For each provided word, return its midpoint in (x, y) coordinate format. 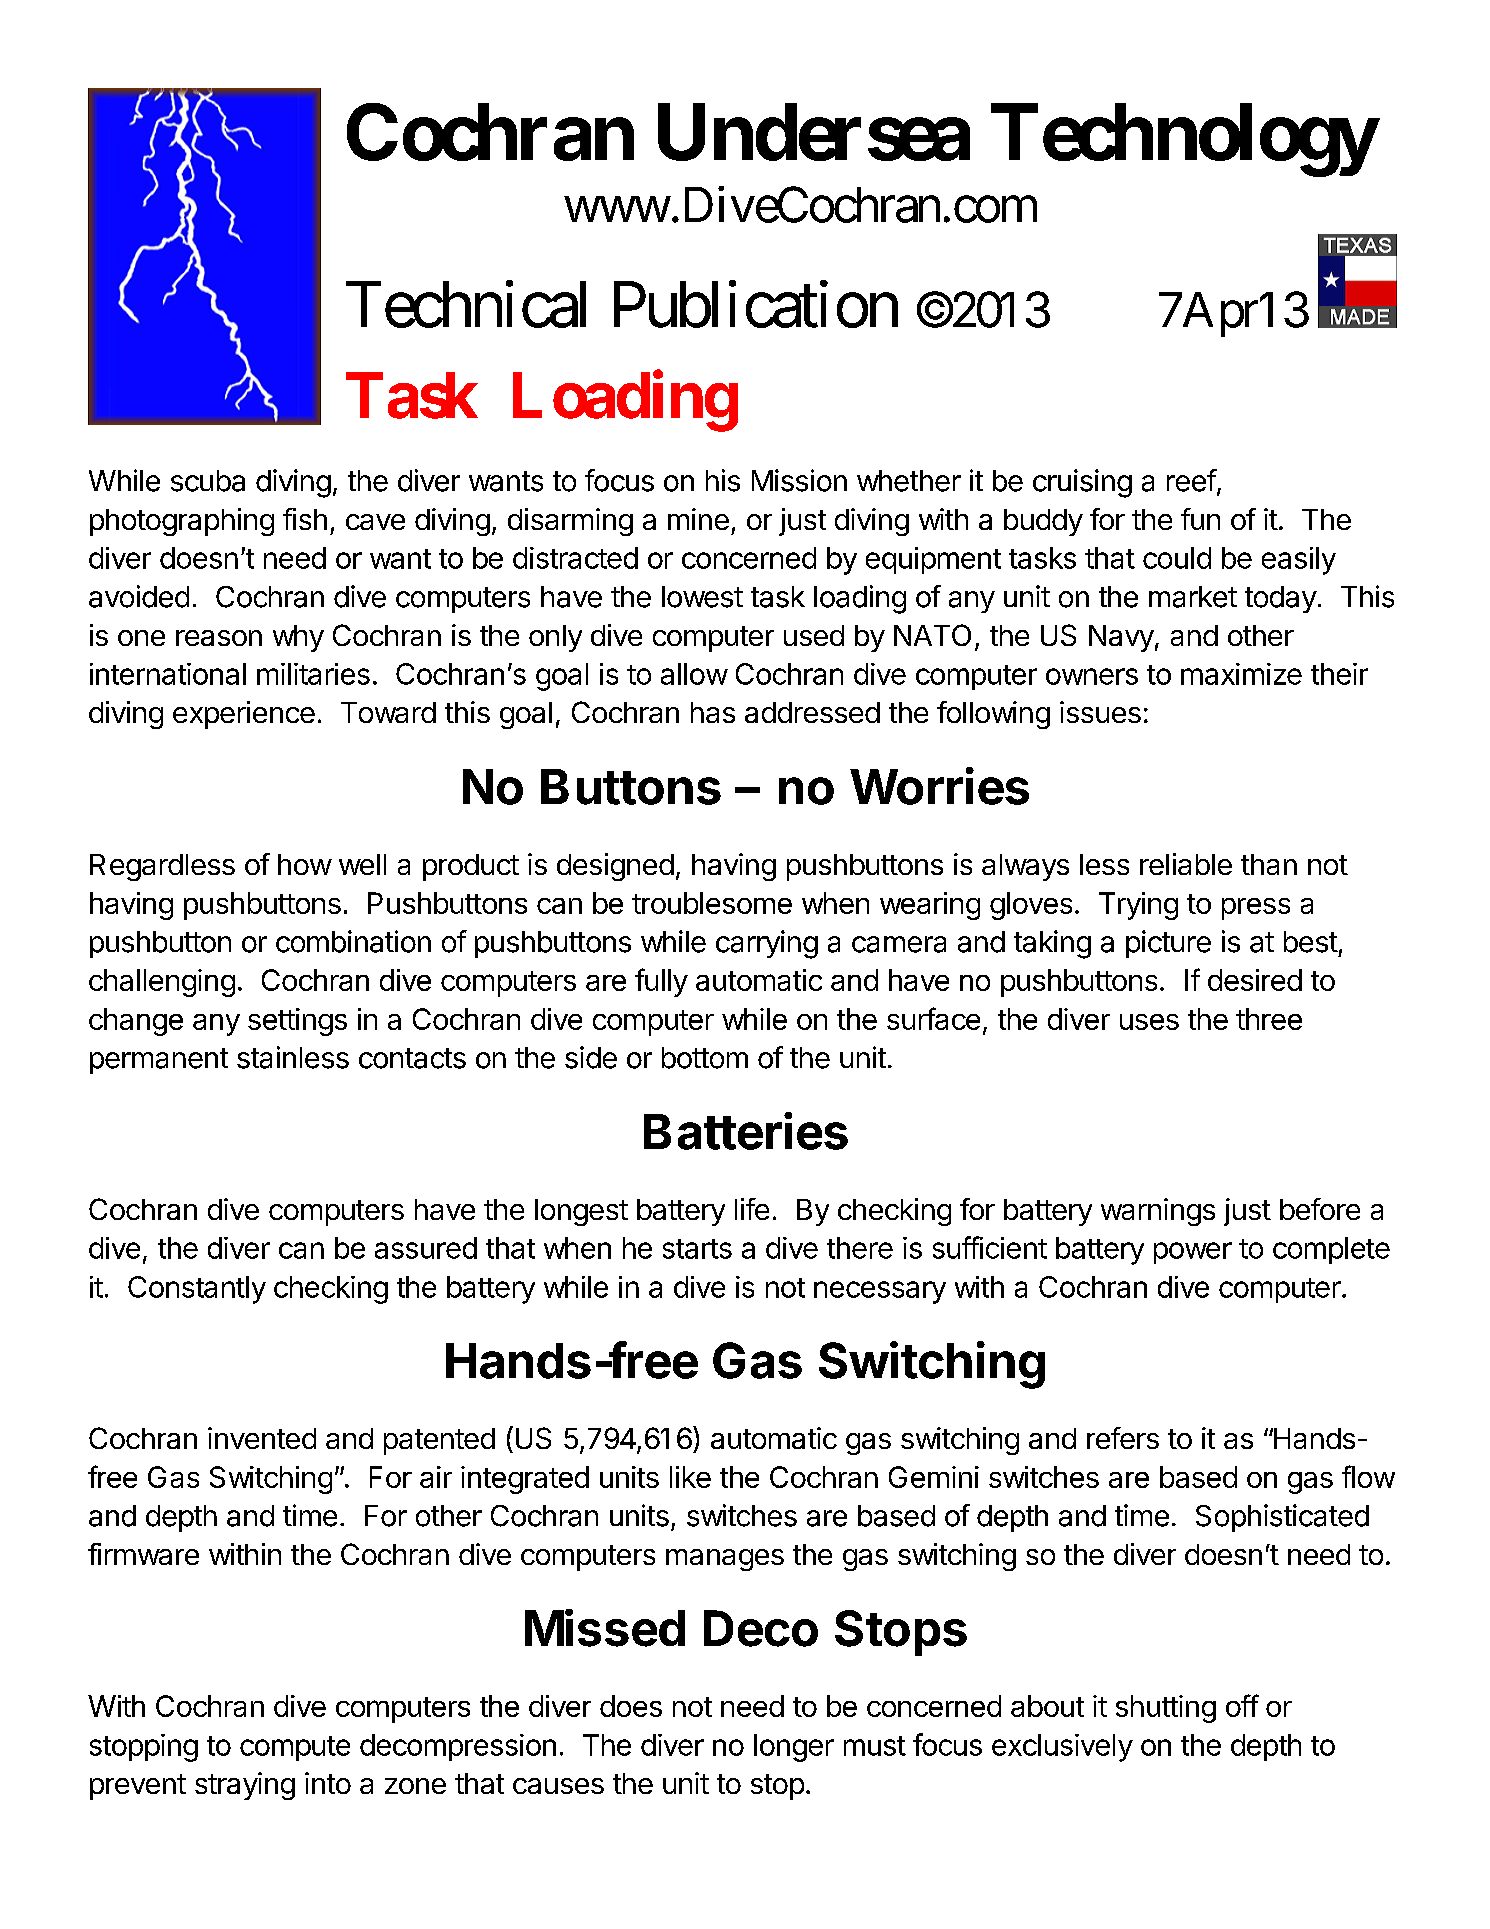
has (713, 712)
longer (794, 1748)
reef (1192, 480)
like (690, 1477)
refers (1123, 1438)
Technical (466, 305)
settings (297, 1022)
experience (244, 715)
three (1269, 1019)
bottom (705, 1058)
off (1242, 1705)
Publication (756, 305)
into (328, 1783)
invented (262, 1438)
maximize (1241, 674)
